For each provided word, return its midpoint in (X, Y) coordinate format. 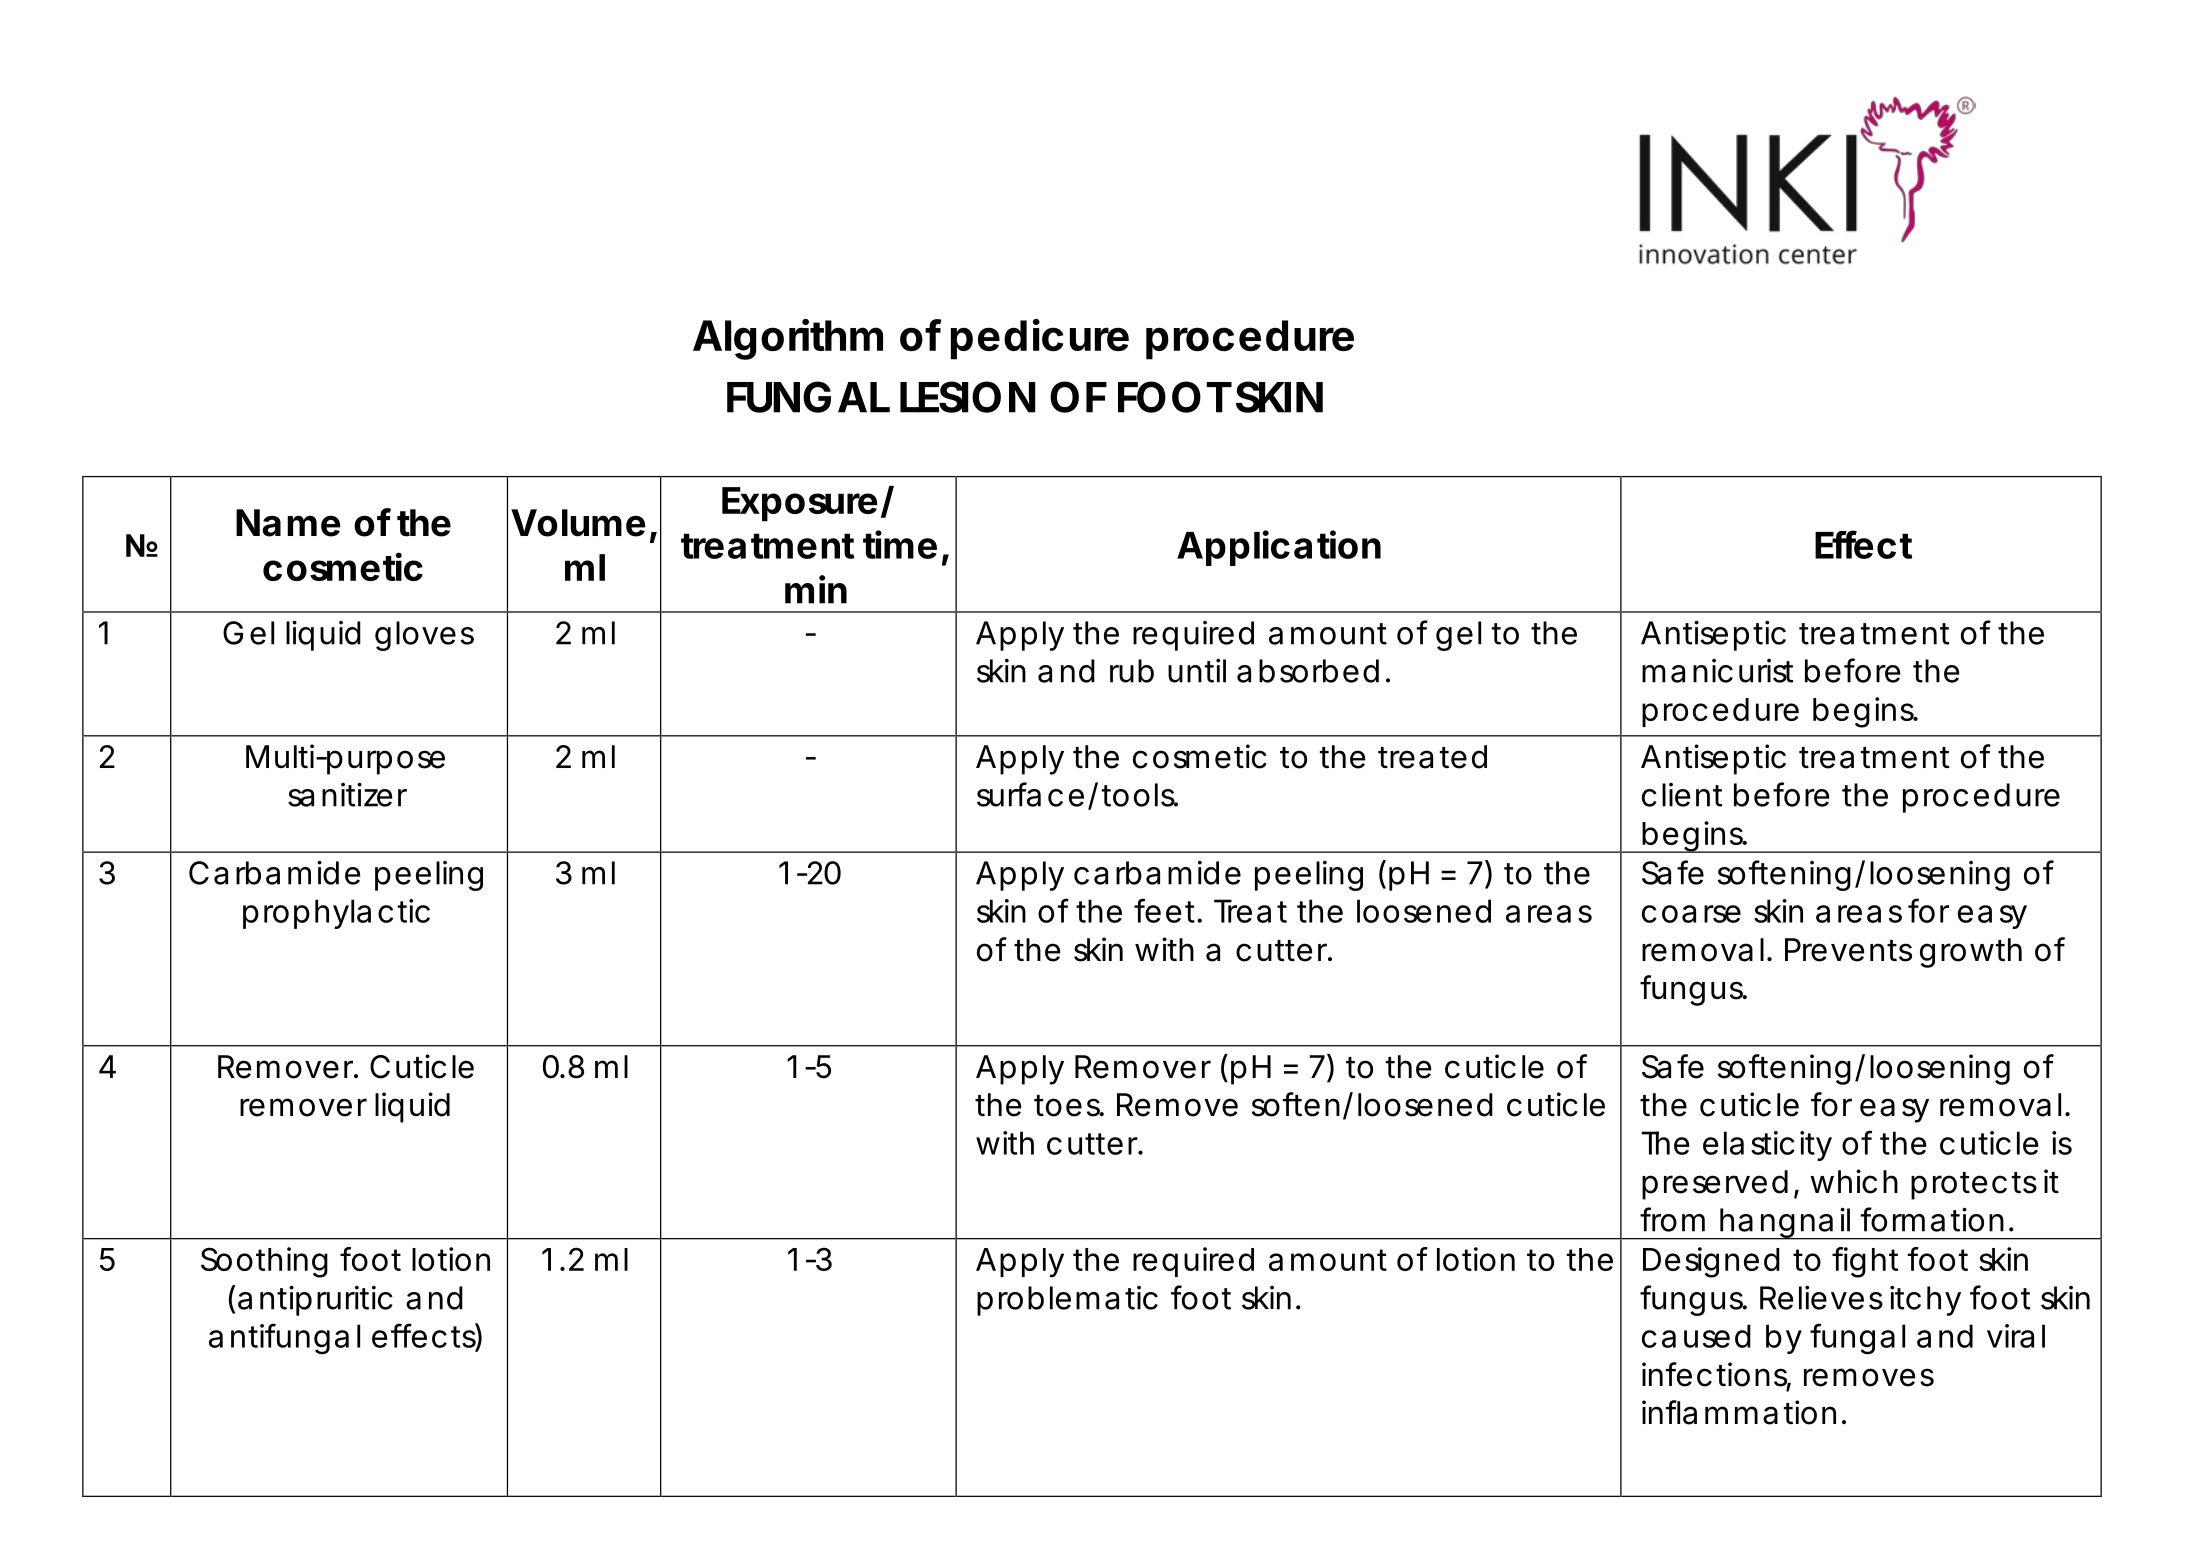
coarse (1691, 914)
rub (1132, 671)
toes (1068, 1106)
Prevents (1848, 950)
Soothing (264, 1262)
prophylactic (336, 914)
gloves (424, 636)
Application (1279, 548)
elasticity (1767, 1146)
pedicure (1040, 339)
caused (1696, 1336)
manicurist (1717, 671)
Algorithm (788, 339)
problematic (1067, 1301)
